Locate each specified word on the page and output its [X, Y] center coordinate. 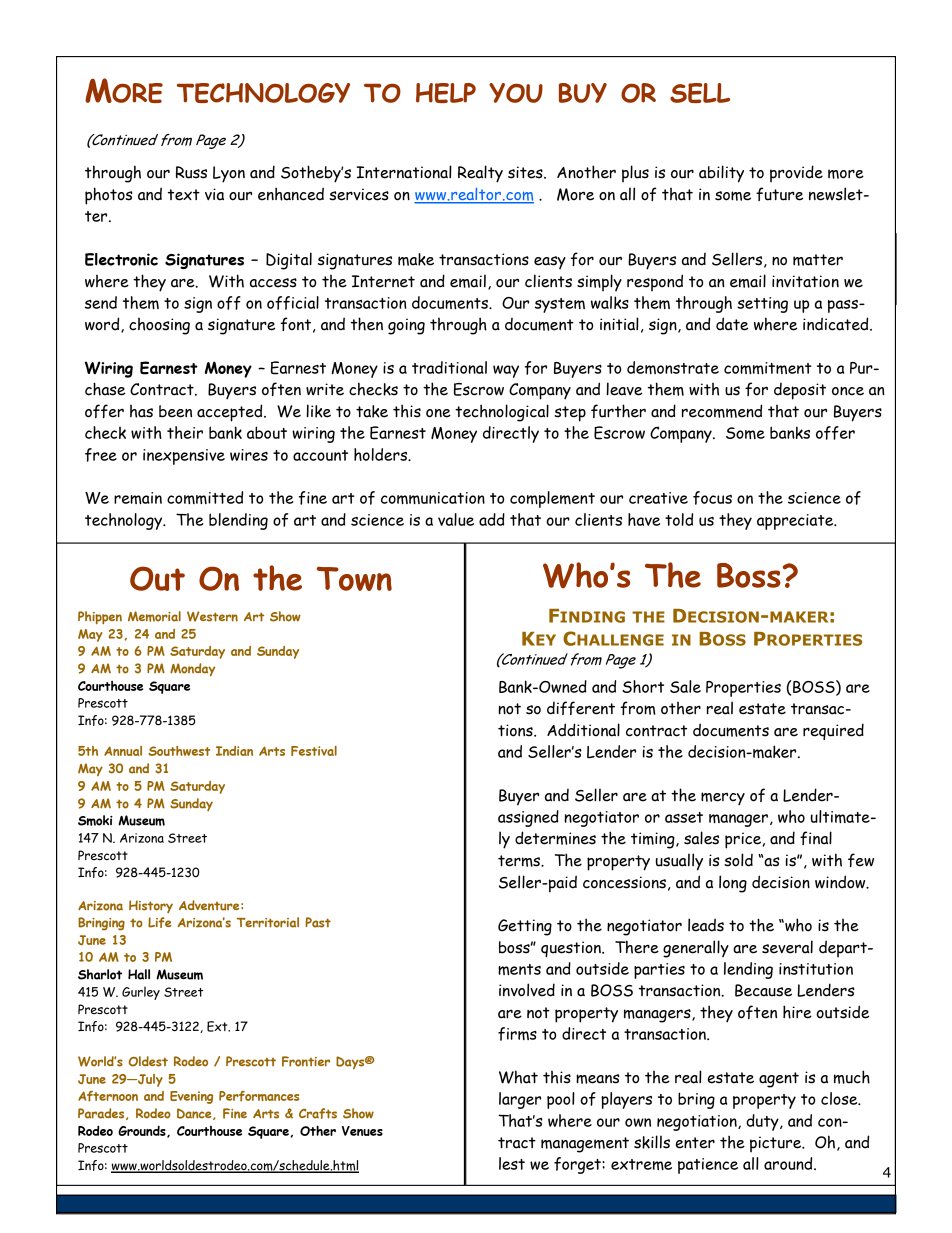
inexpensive [184, 457]
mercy [723, 799]
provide [796, 173]
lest [512, 1163]
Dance [195, 1114]
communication [433, 498]
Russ [191, 172]
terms [520, 861]
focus [712, 498]
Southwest [179, 751]
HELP [446, 93]
